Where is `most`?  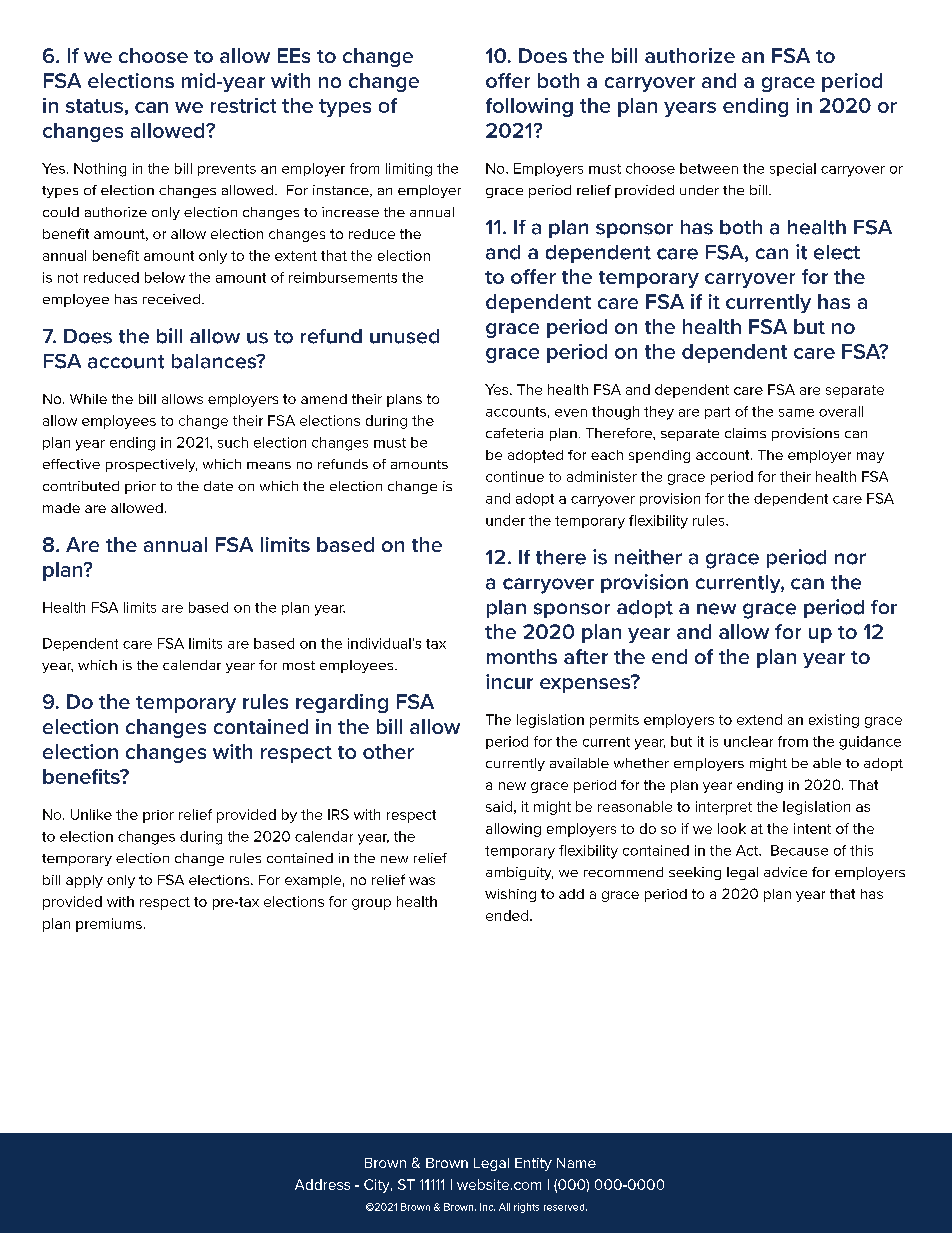
most is located at coordinates (299, 665).
